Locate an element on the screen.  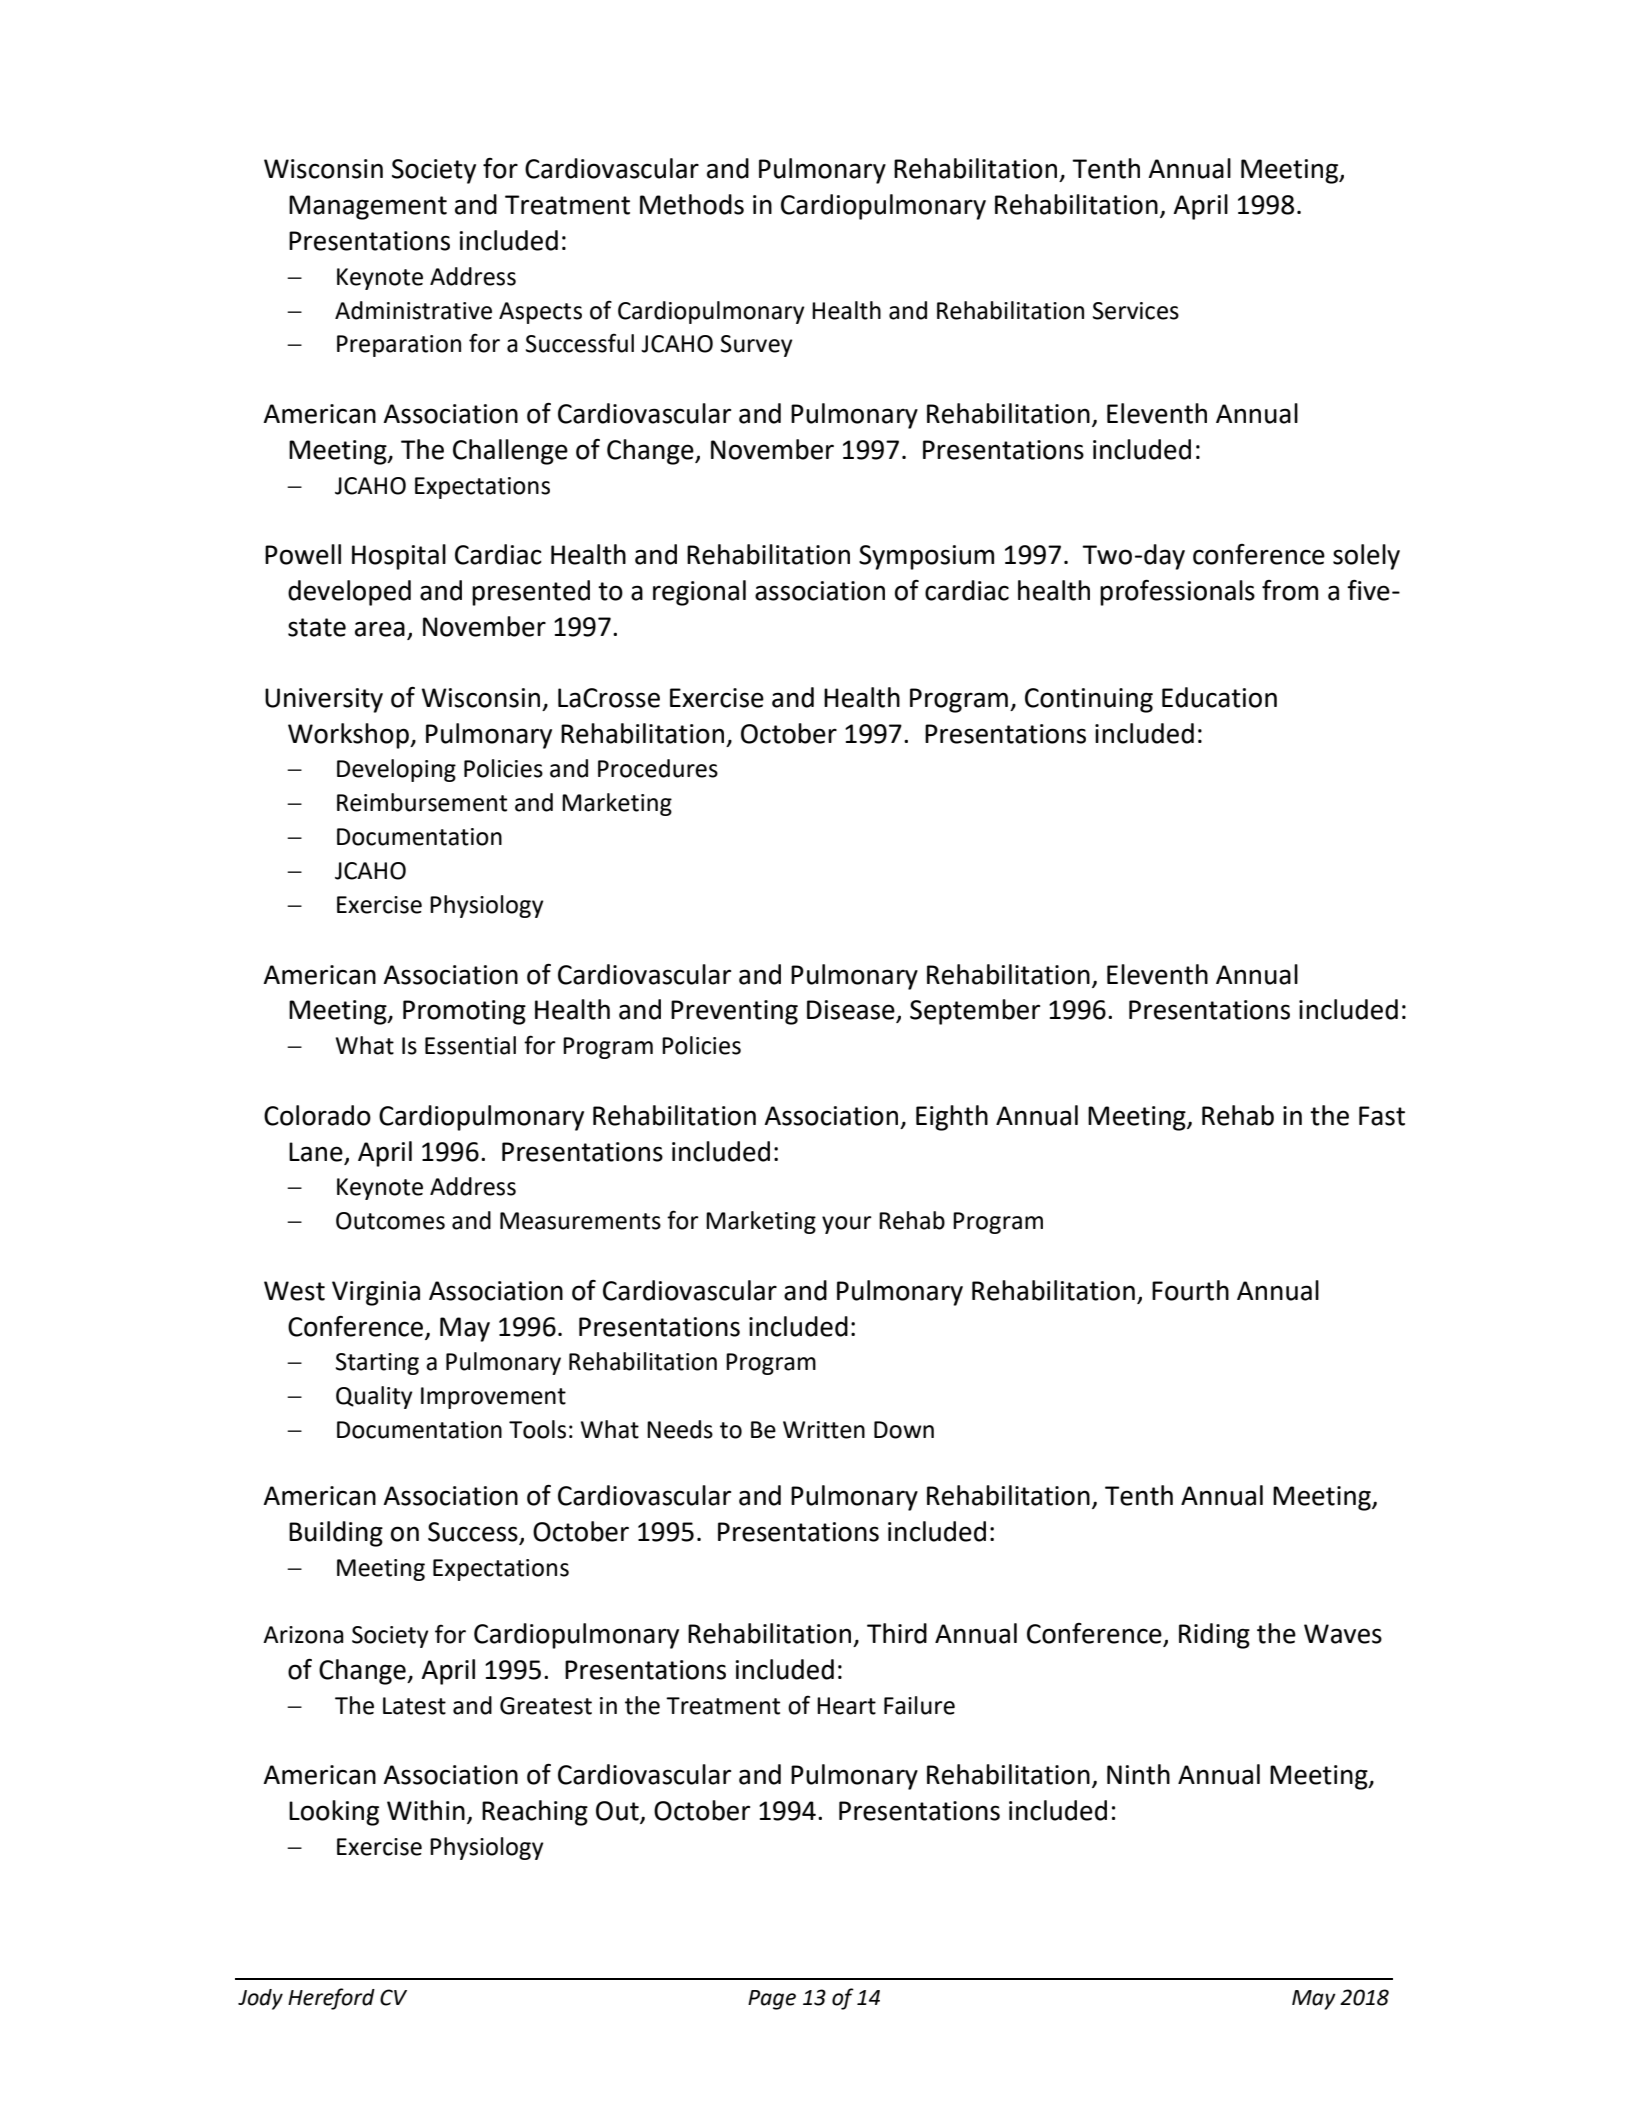
Fast is located at coordinates (1382, 1116).
